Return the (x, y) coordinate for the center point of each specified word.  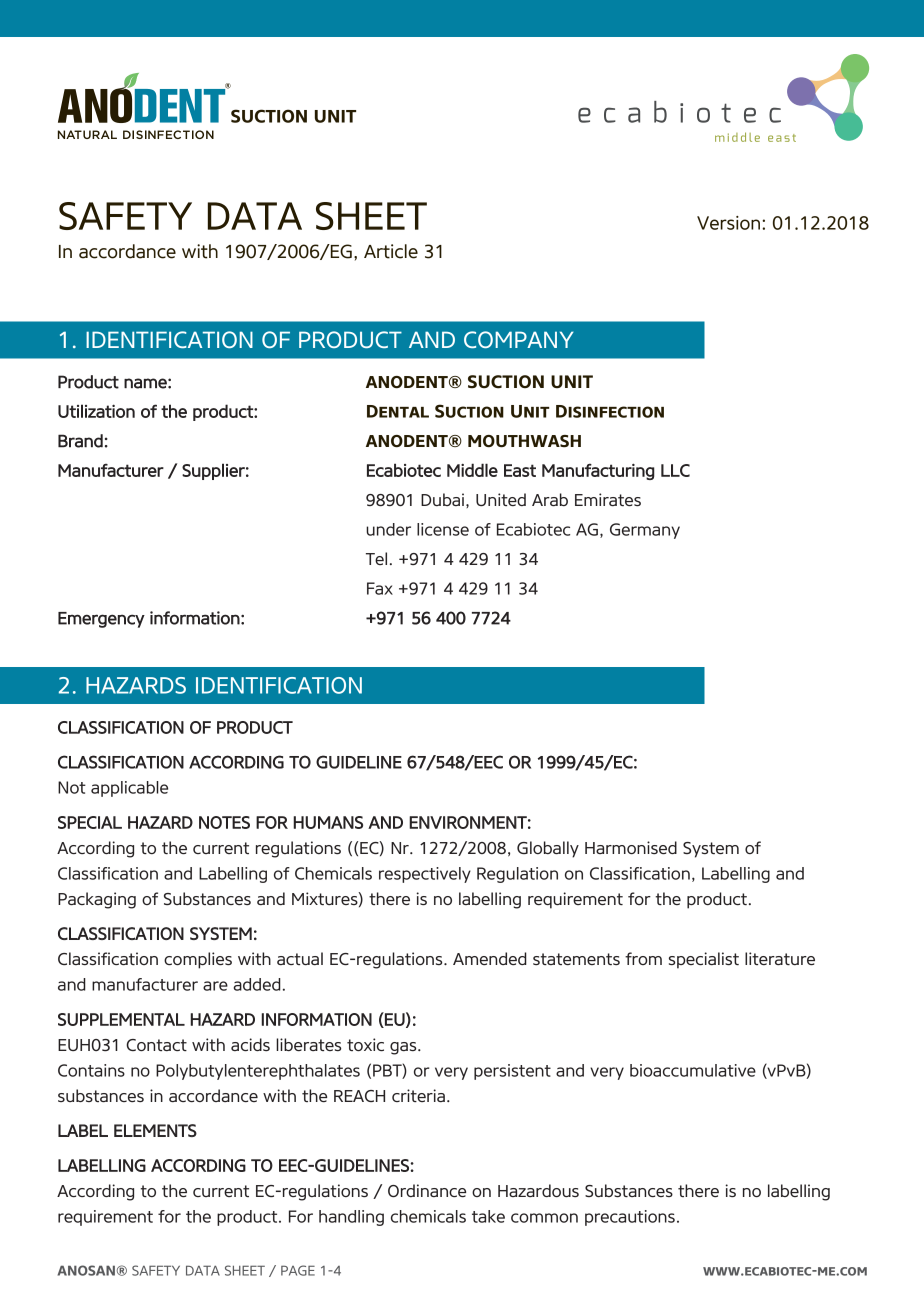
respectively (425, 875)
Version (730, 223)
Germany (645, 531)
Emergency (101, 620)
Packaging (97, 900)
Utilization (96, 411)
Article (391, 251)
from (643, 958)
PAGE (298, 1270)
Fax (380, 588)
